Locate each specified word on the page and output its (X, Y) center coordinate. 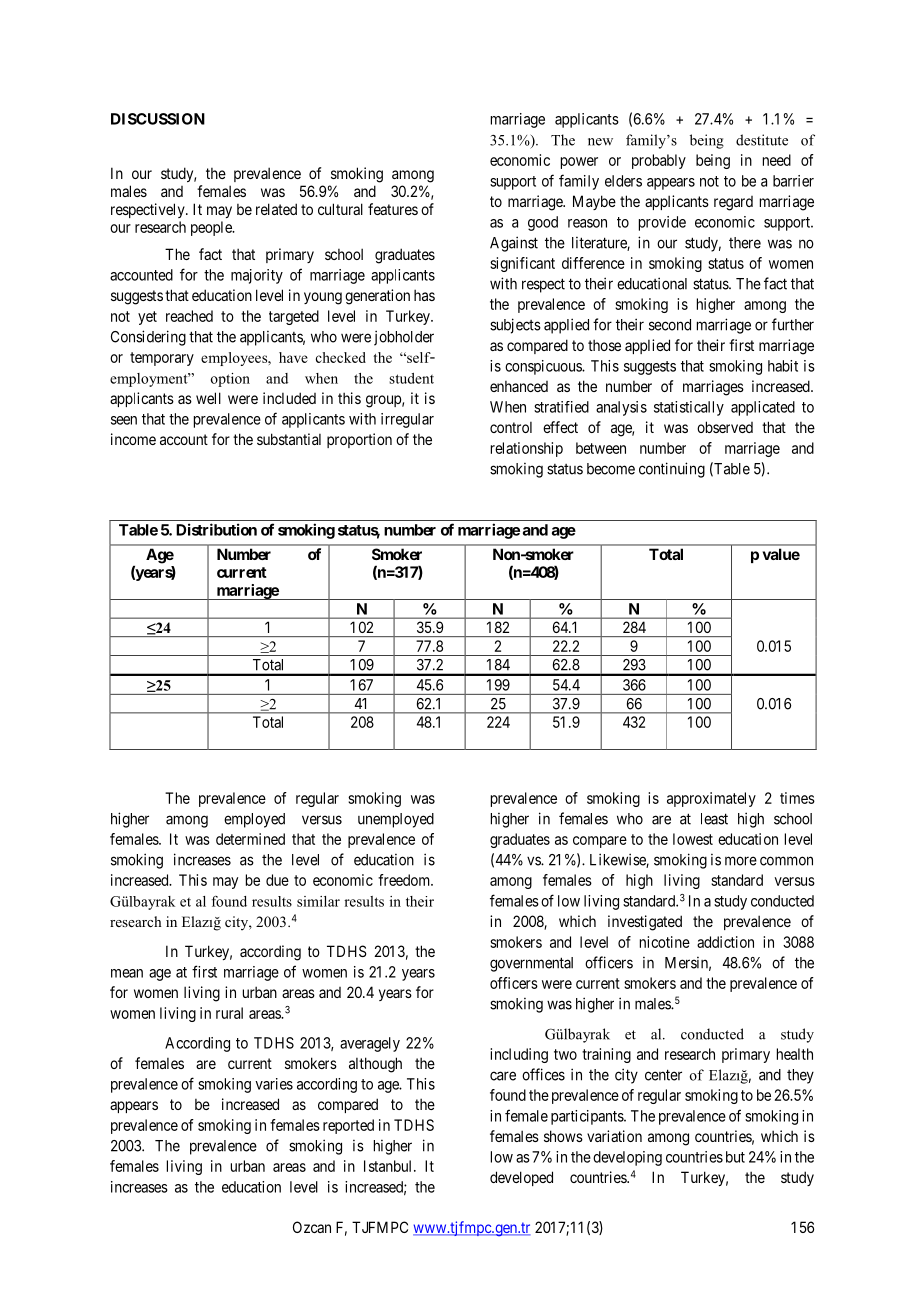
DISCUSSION (158, 119)
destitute (762, 140)
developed (521, 1178)
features (393, 209)
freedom (405, 880)
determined (250, 839)
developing (627, 1158)
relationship (527, 449)
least (714, 819)
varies (274, 1084)
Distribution (216, 529)
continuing (672, 470)
